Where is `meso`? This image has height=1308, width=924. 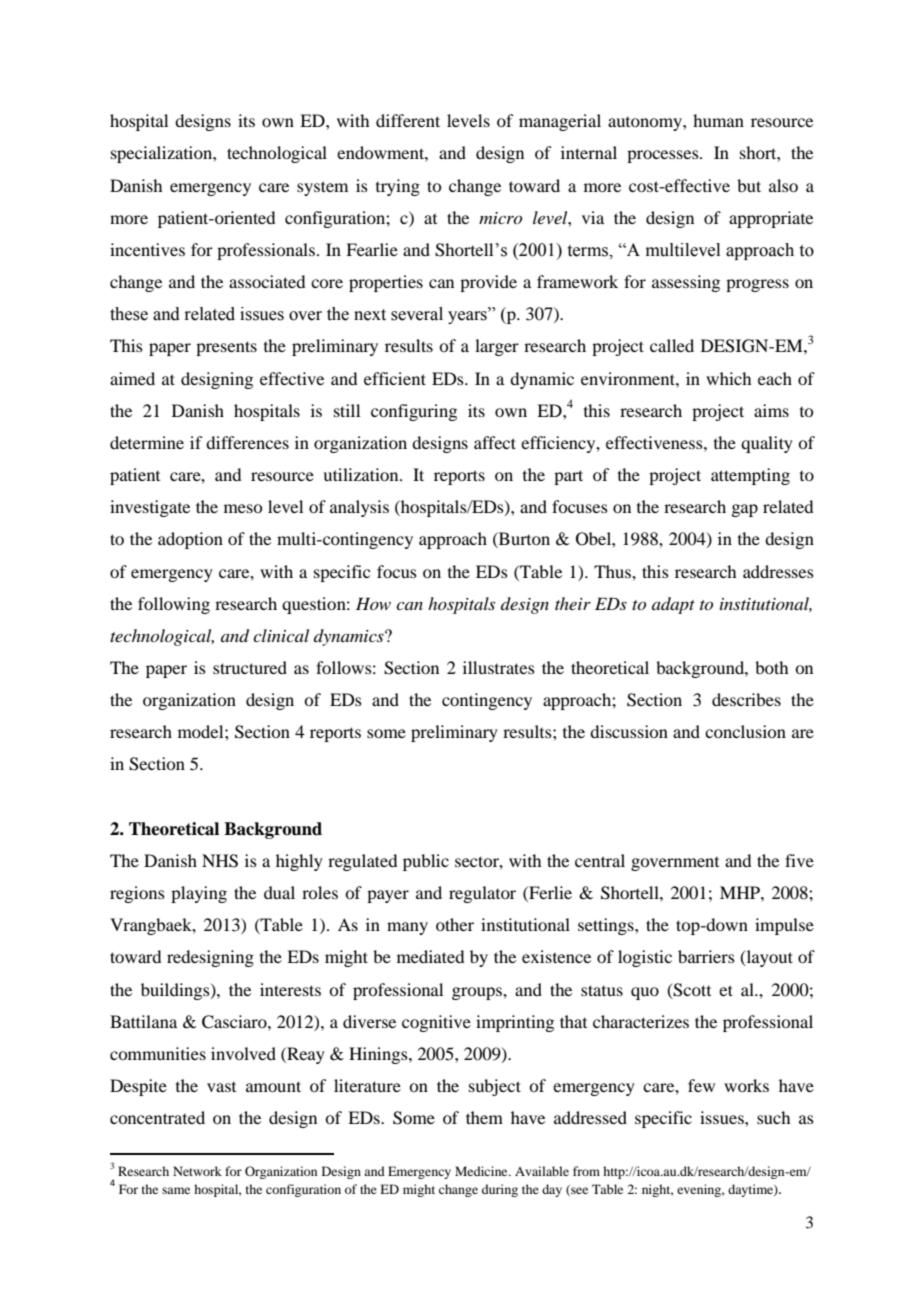 meso is located at coordinates (243, 508).
